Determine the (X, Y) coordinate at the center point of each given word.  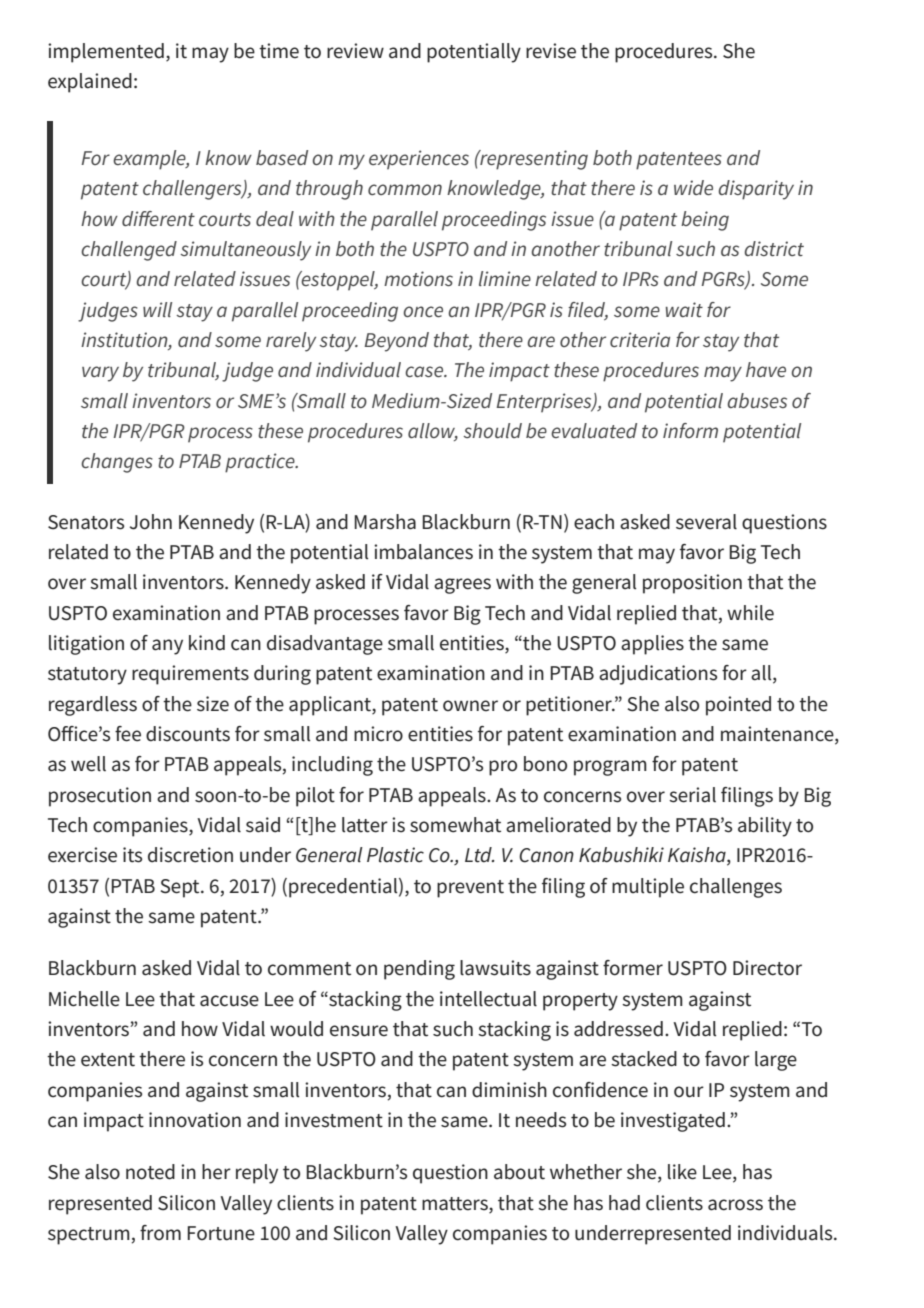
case (425, 371)
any (167, 647)
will (157, 309)
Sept (181, 888)
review (355, 51)
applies (652, 645)
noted (150, 1172)
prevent (470, 889)
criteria (640, 339)
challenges (736, 888)
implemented (106, 53)
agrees (462, 586)
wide (693, 187)
